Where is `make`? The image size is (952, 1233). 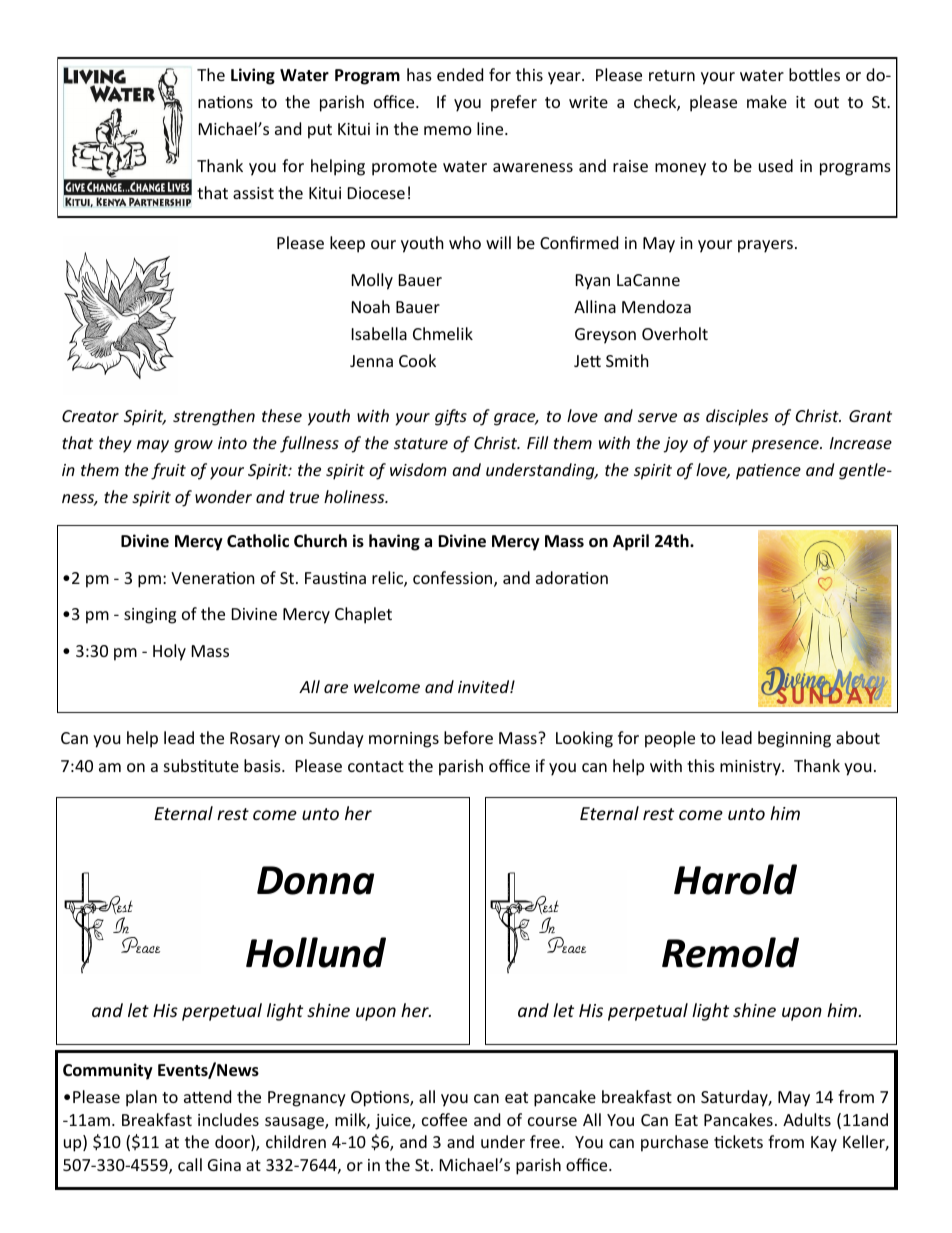
make is located at coordinates (767, 101).
